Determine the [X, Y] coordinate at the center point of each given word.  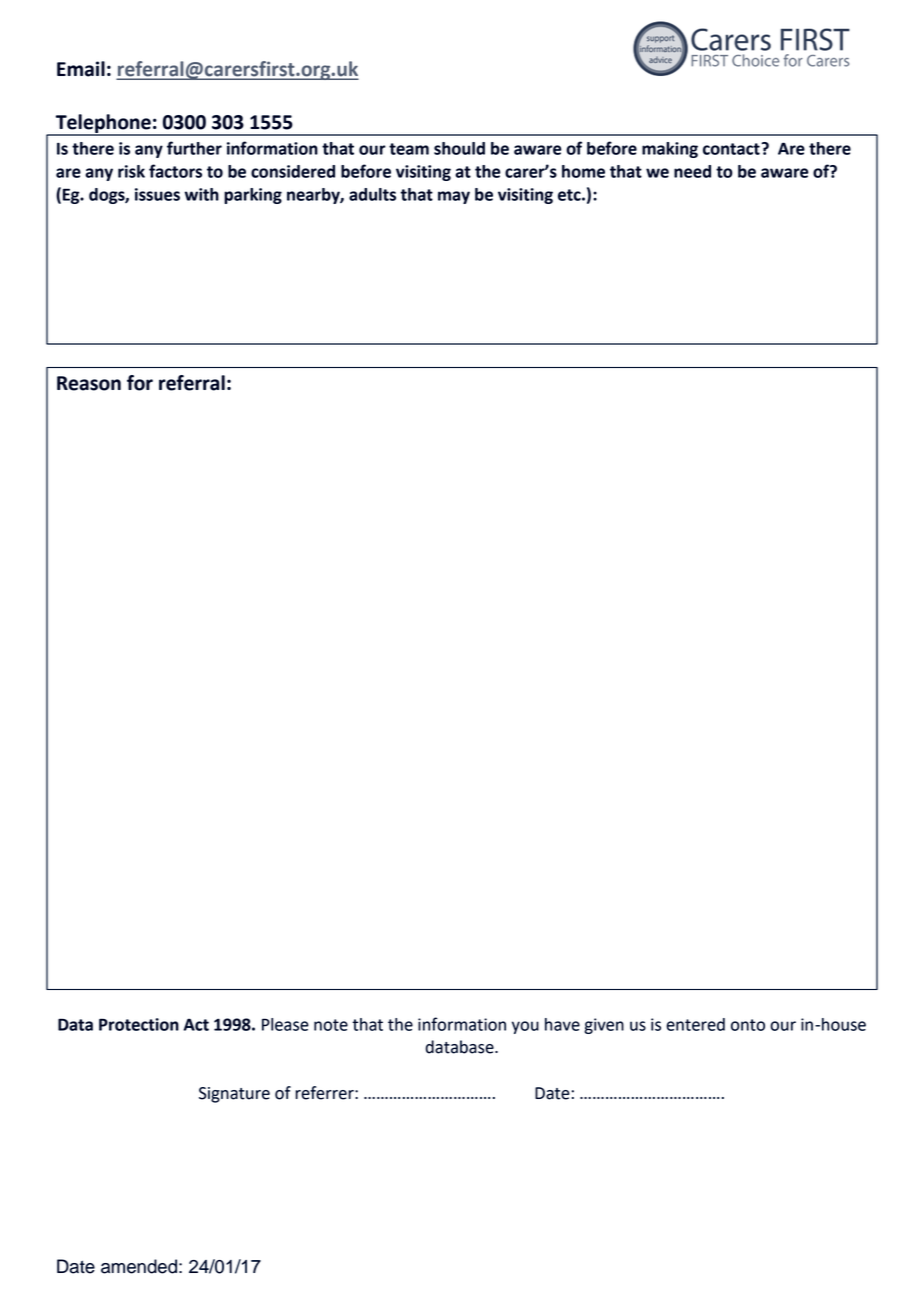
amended [139, 1266]
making [670, 150]
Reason [89, 383]
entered [695, 1024]
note [331, 1025]
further [194, 148]
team [409, 149]
